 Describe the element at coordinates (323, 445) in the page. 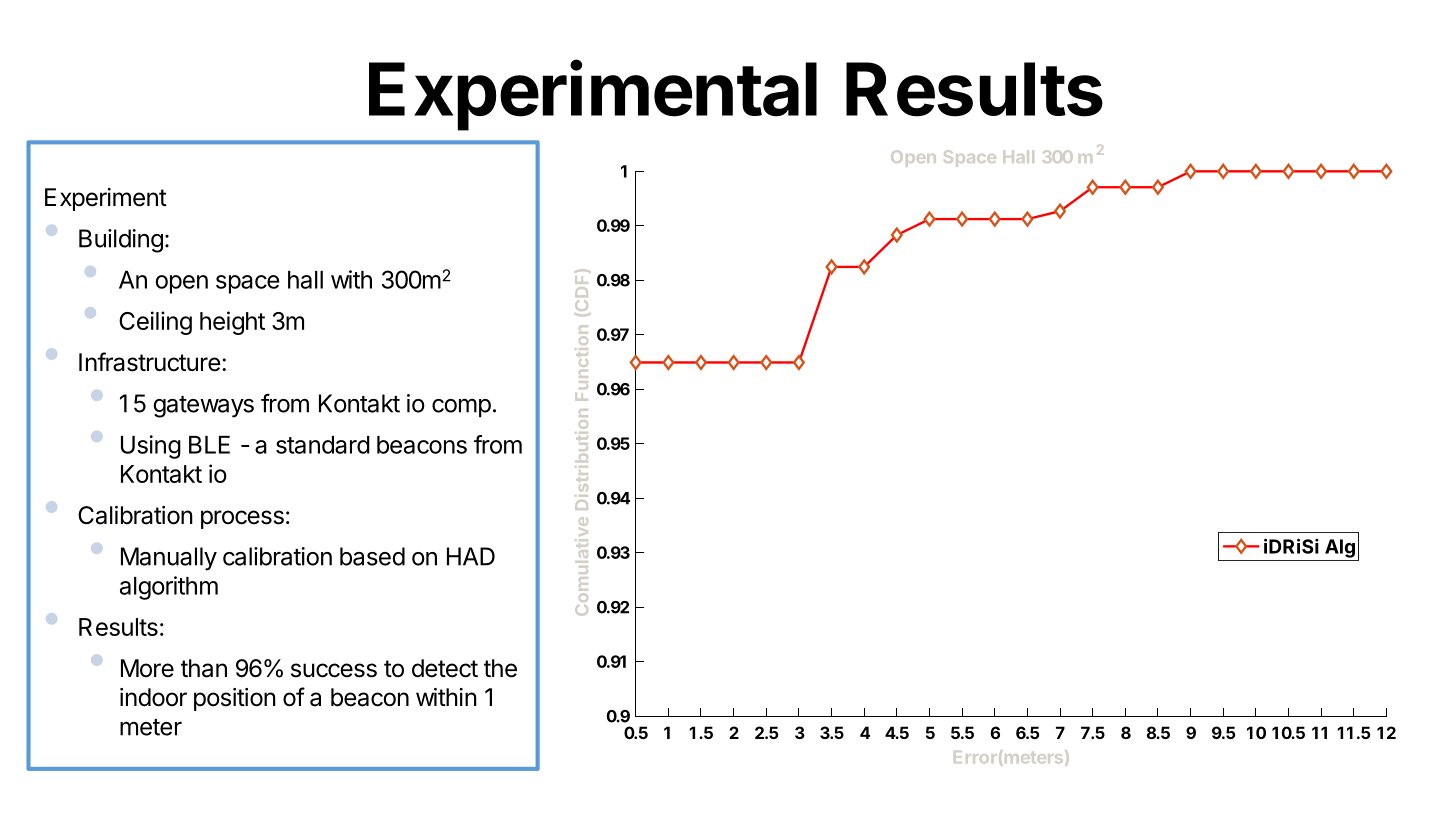

I see `standard` at that location.
